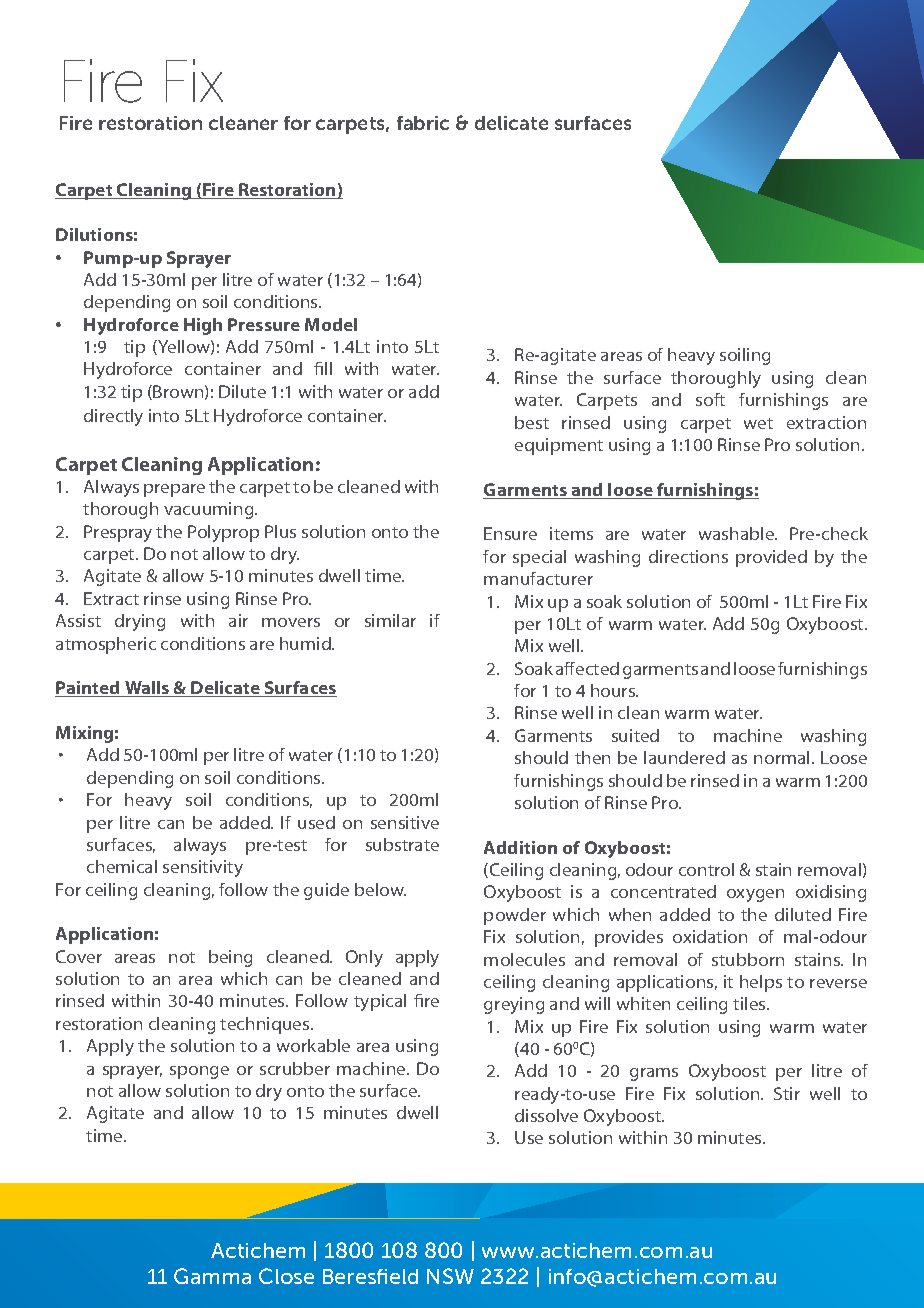  What do you see at coordinates (212, 1276) in the image?
I see `Gamma` at bounding box center [212, 1276].
